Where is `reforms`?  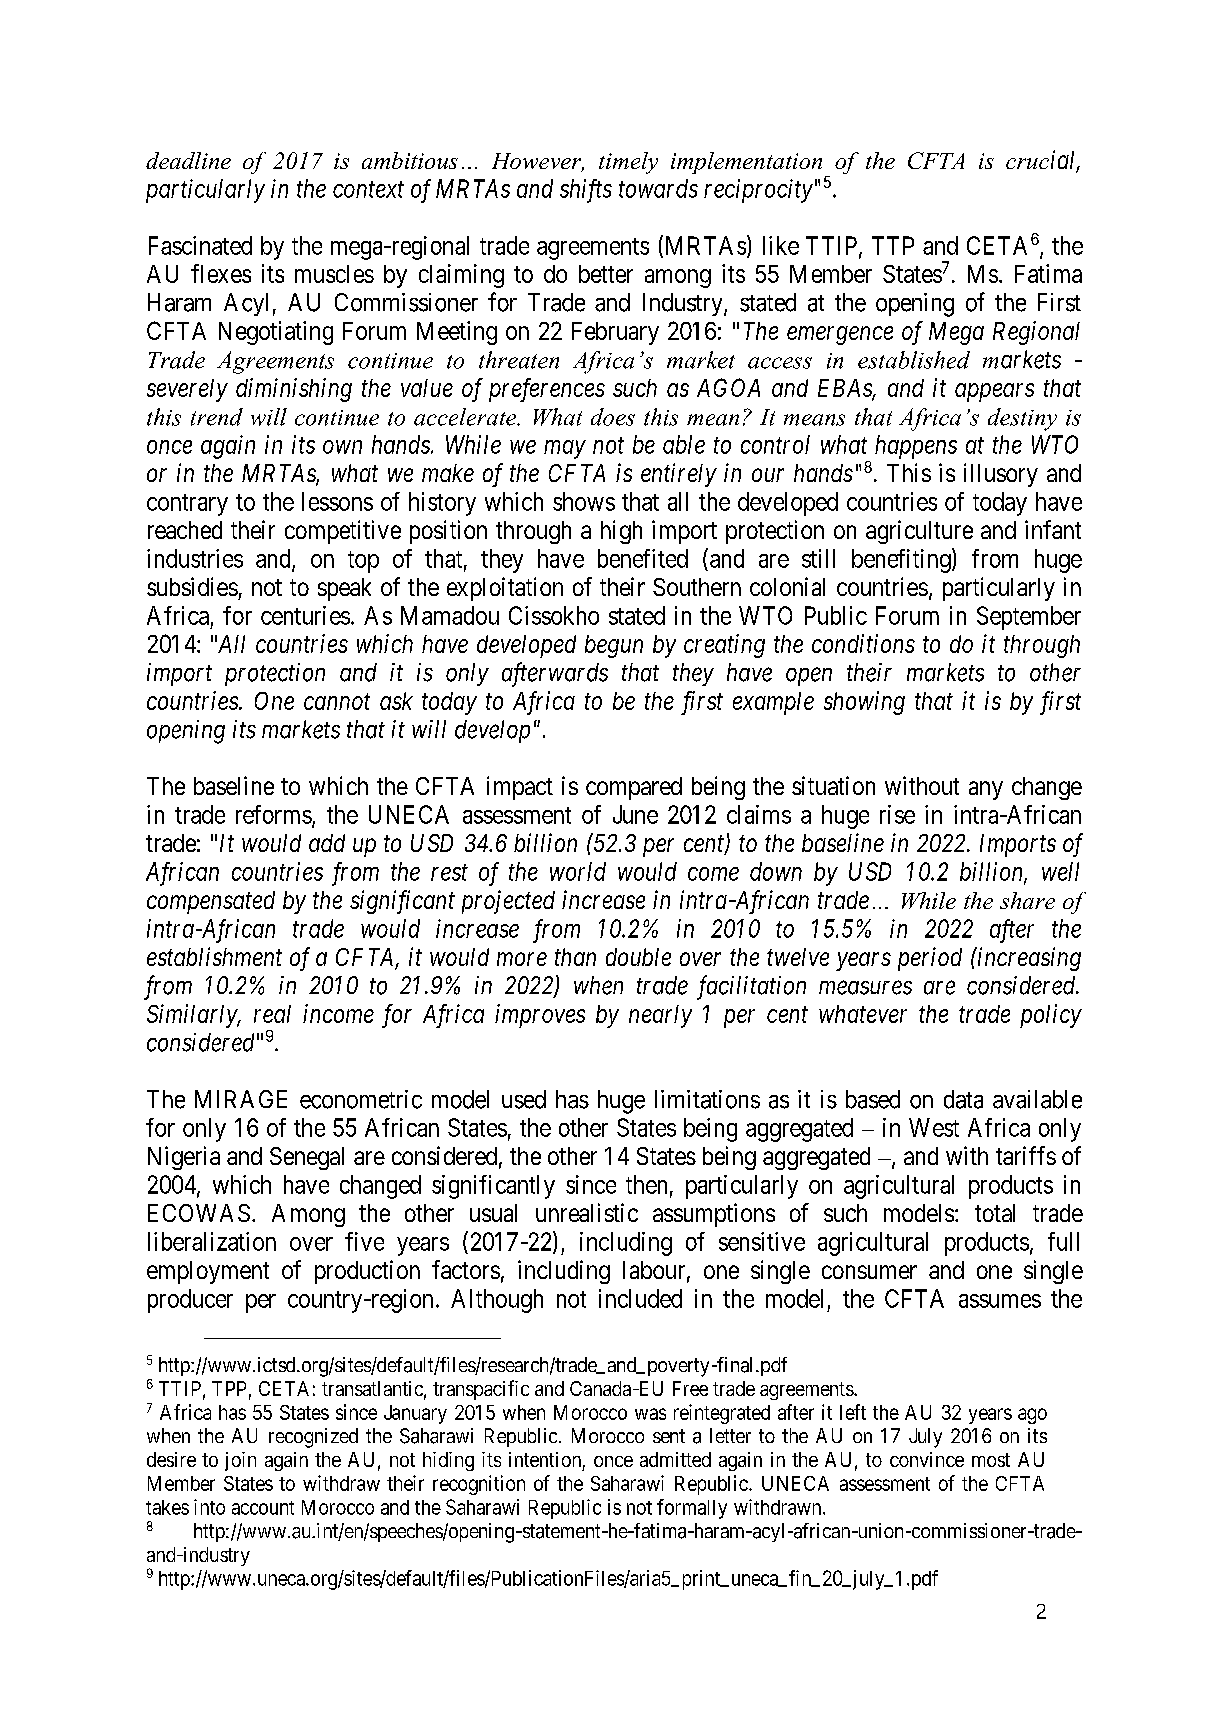
reforms is located at coordinates (274, 814).
